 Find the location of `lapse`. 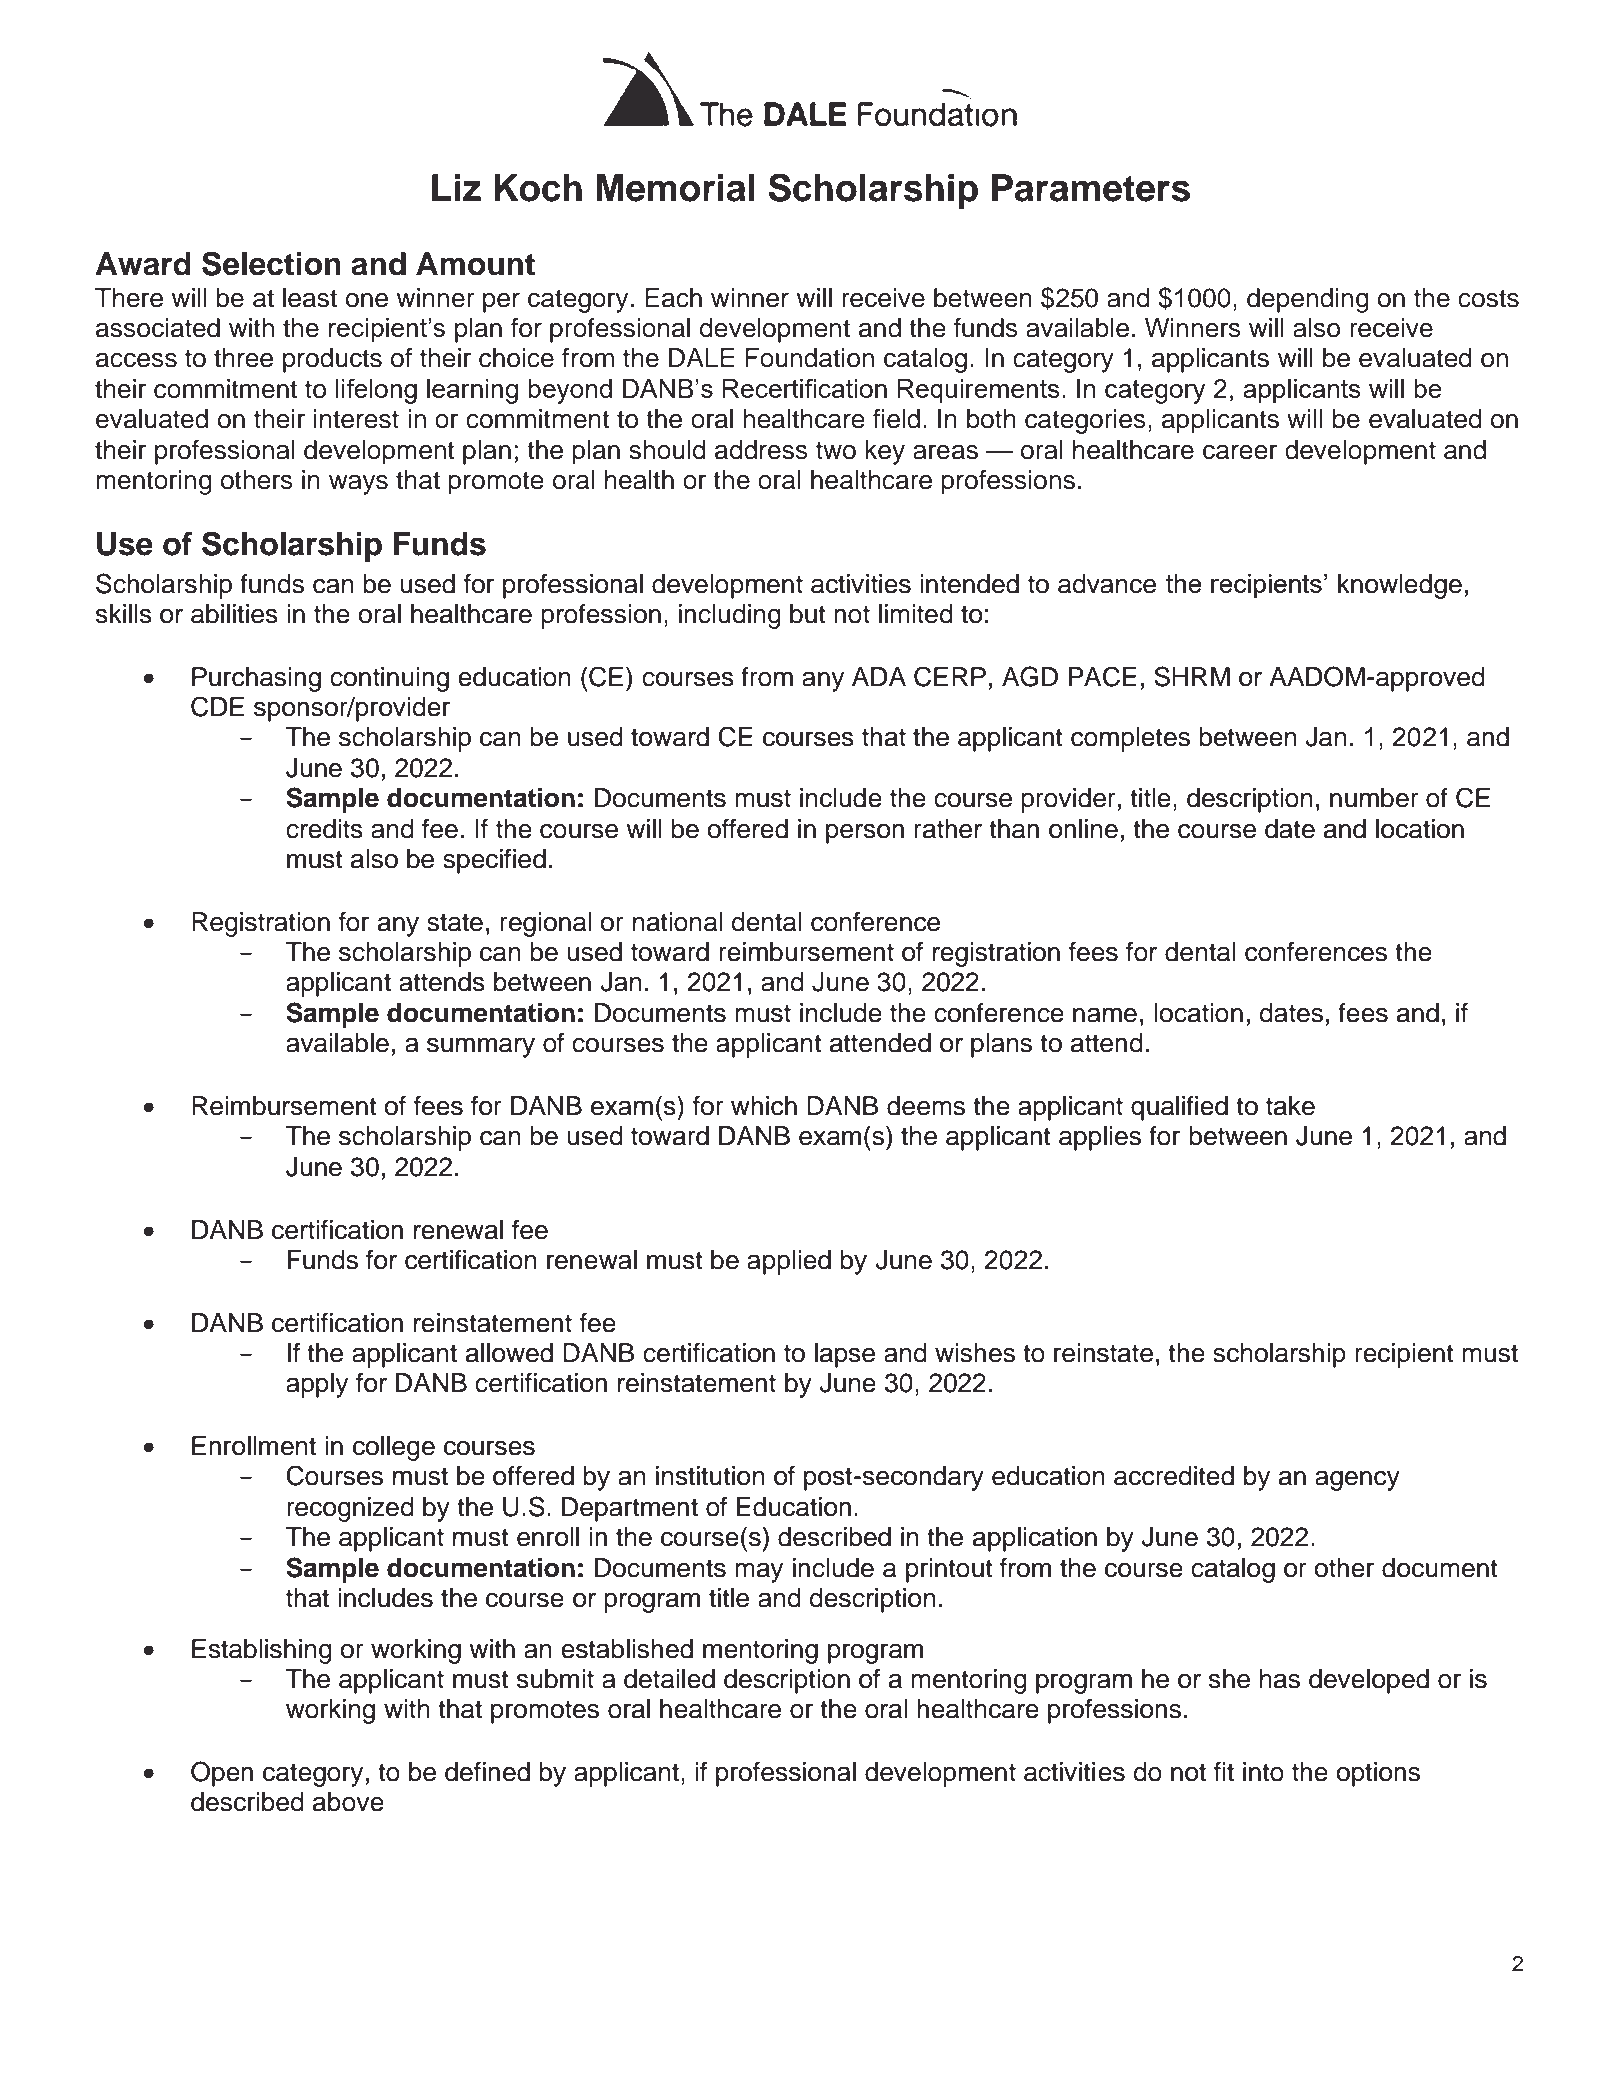

lapse is located at coordinates (845, 1355).
